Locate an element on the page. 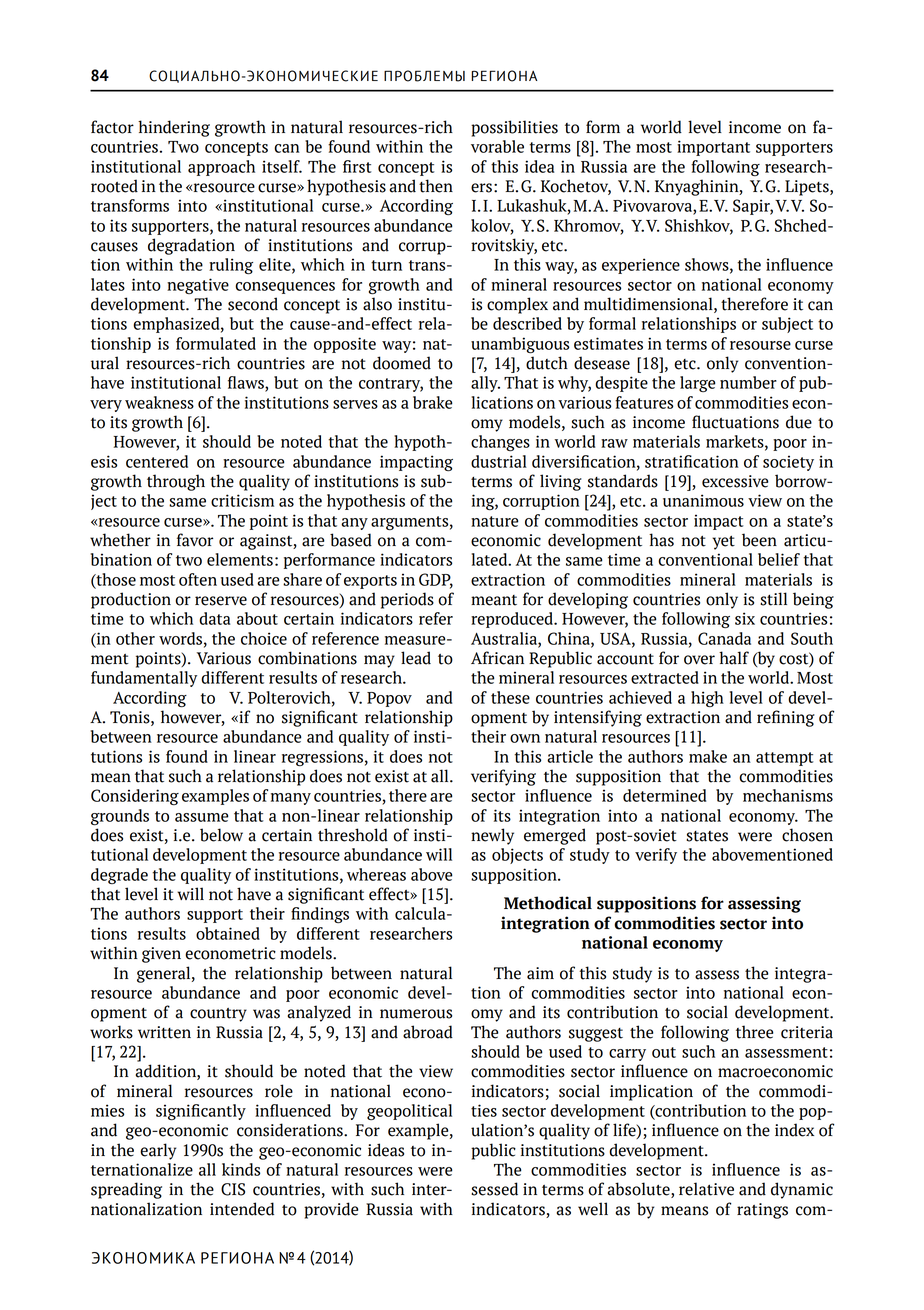 This page has height=1310, width=924. geopolitical is located at coordinates (409, 1112).
